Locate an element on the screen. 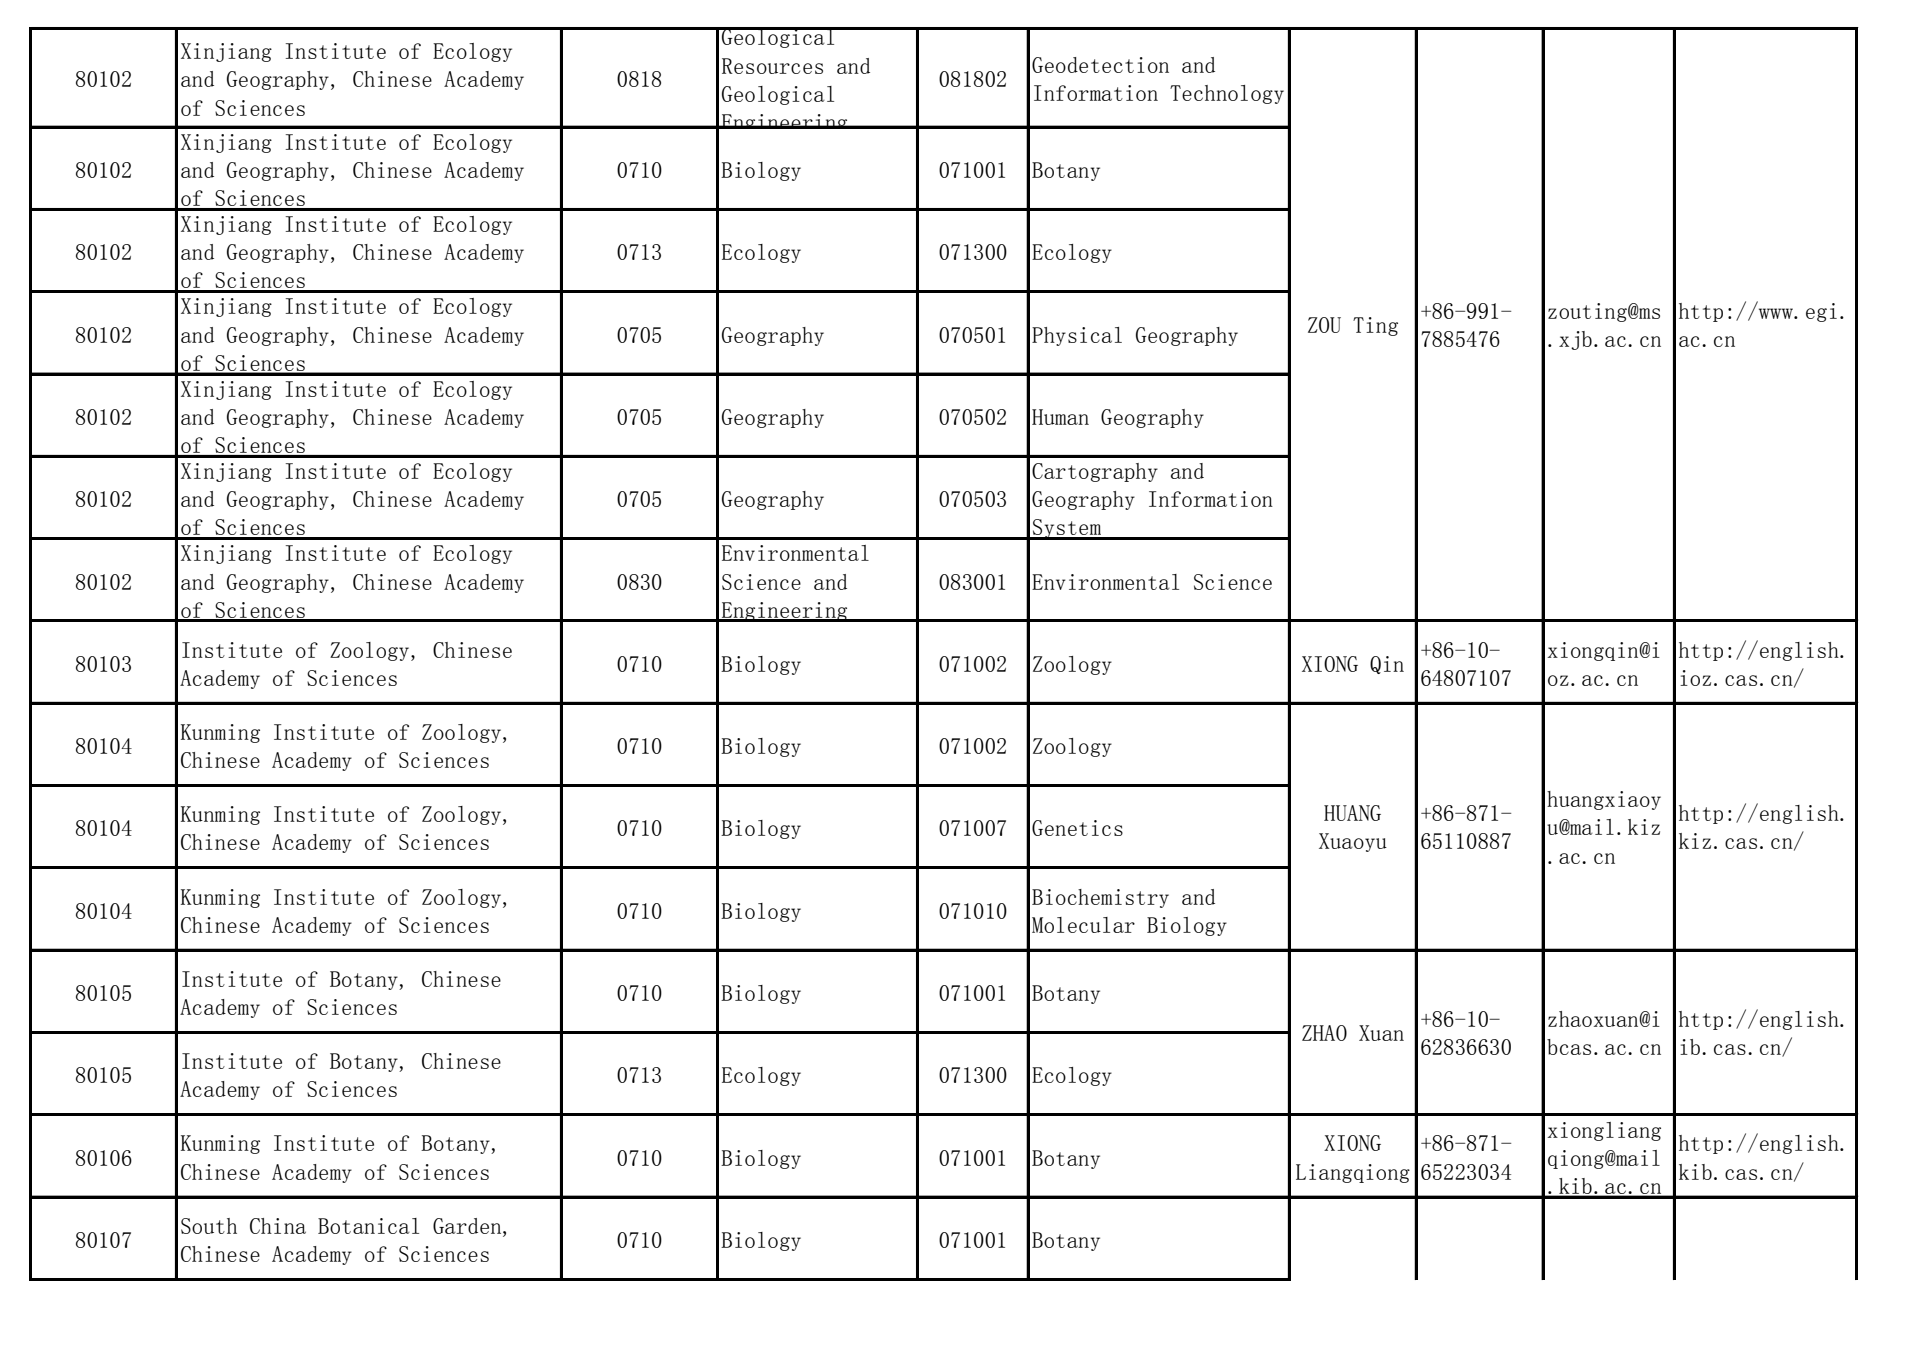 The image size is (1918, 1356). Molecular is located at coordinates (1083, 925).
